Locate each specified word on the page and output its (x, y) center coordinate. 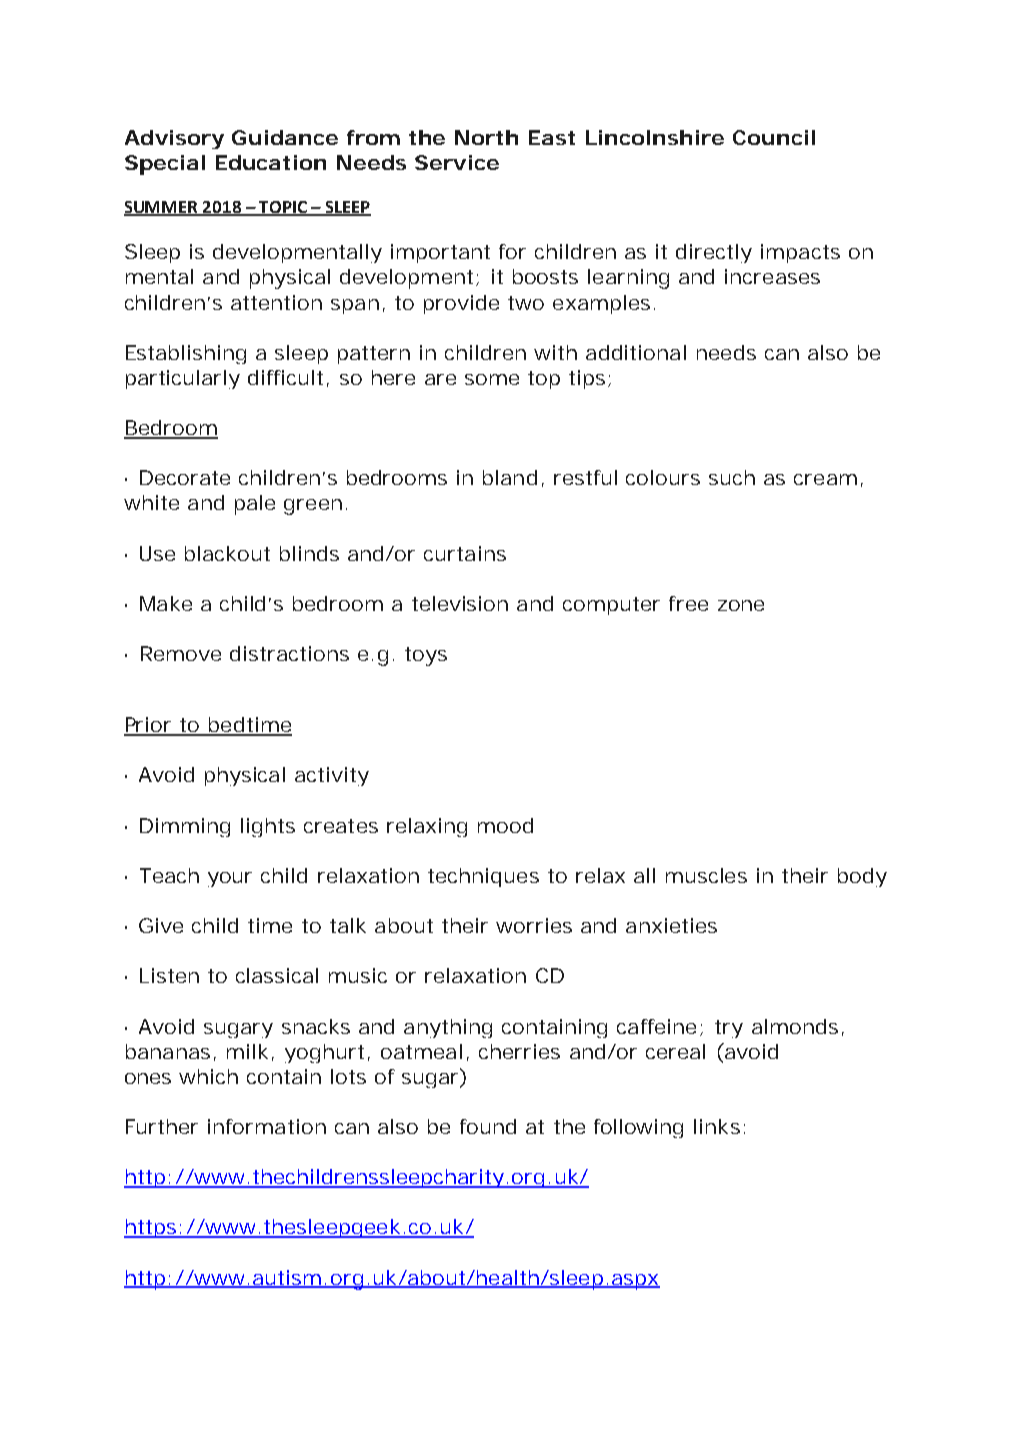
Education (271, 162)
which (208, 1076)
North (486, 137)
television (460, 603)
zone (741, 605)
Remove (181, 653)
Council (774, 137)
